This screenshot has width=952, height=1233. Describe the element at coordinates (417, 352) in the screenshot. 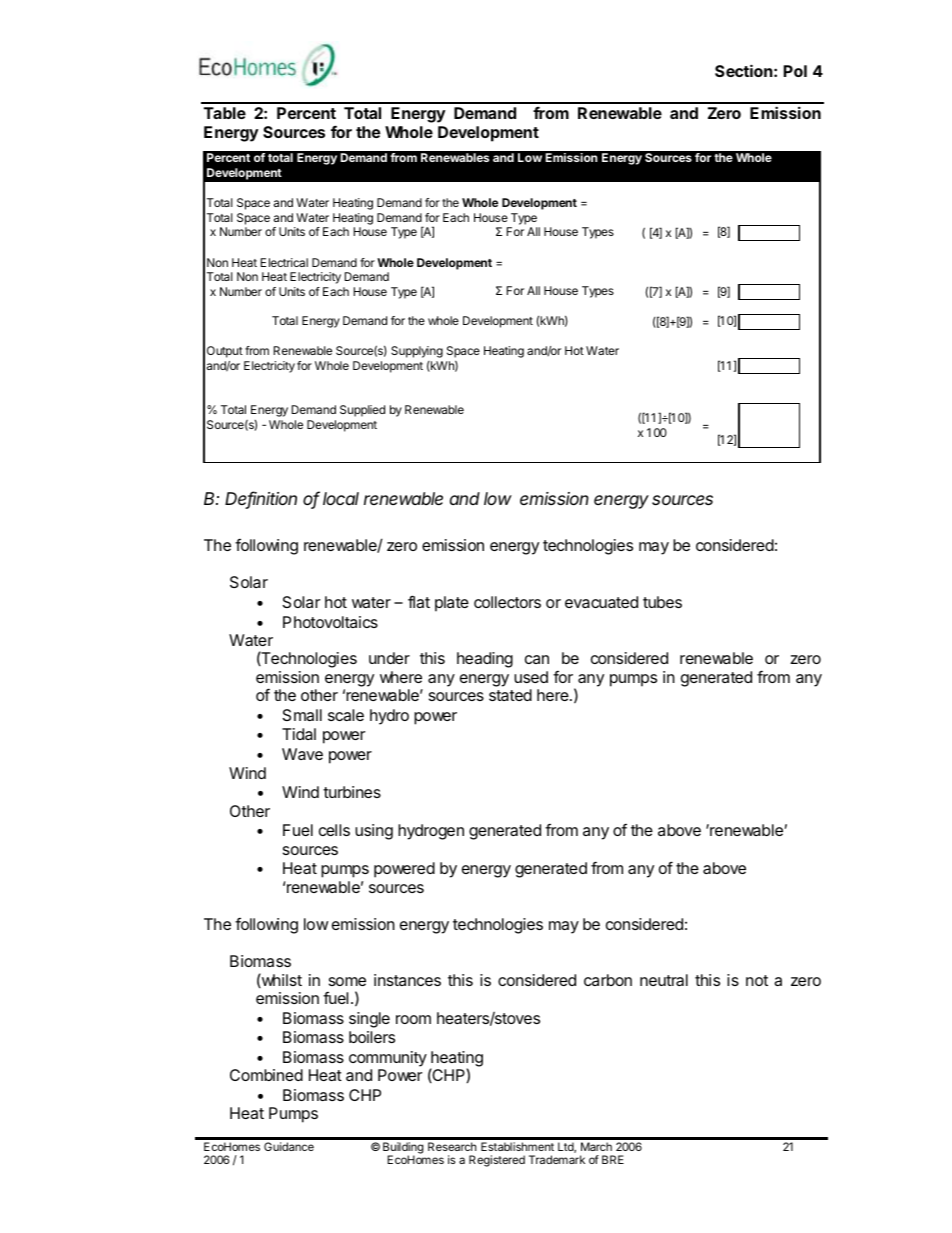

I see `Supplying` at that location.
